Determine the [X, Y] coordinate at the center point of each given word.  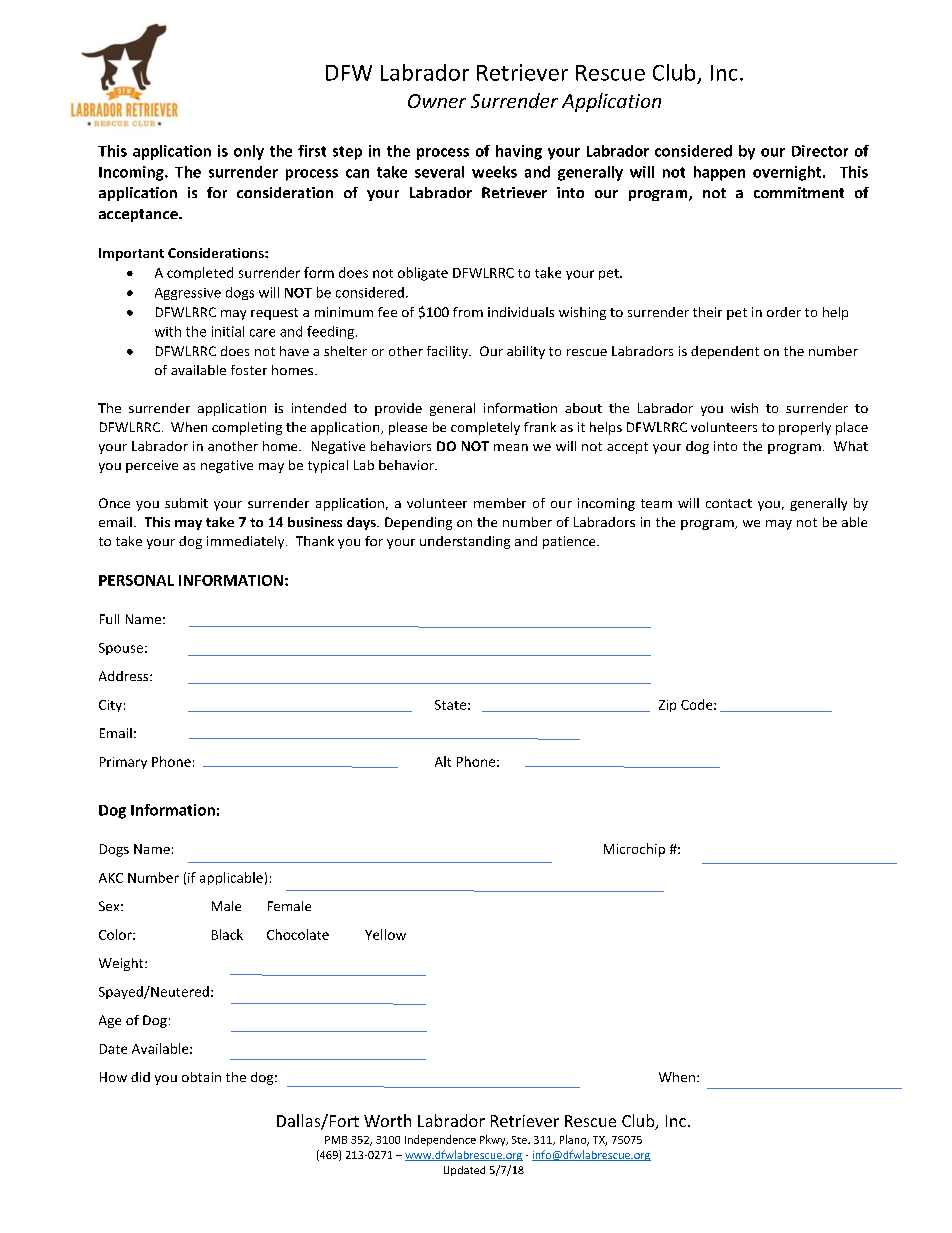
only [249, 152]
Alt [443, 761]
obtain [201, 1077]
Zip [667, 706]
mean [511, 447]
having [519, 152]
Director [820, 151]
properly [805, 428]
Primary [123, 763]
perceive [152, 466]
